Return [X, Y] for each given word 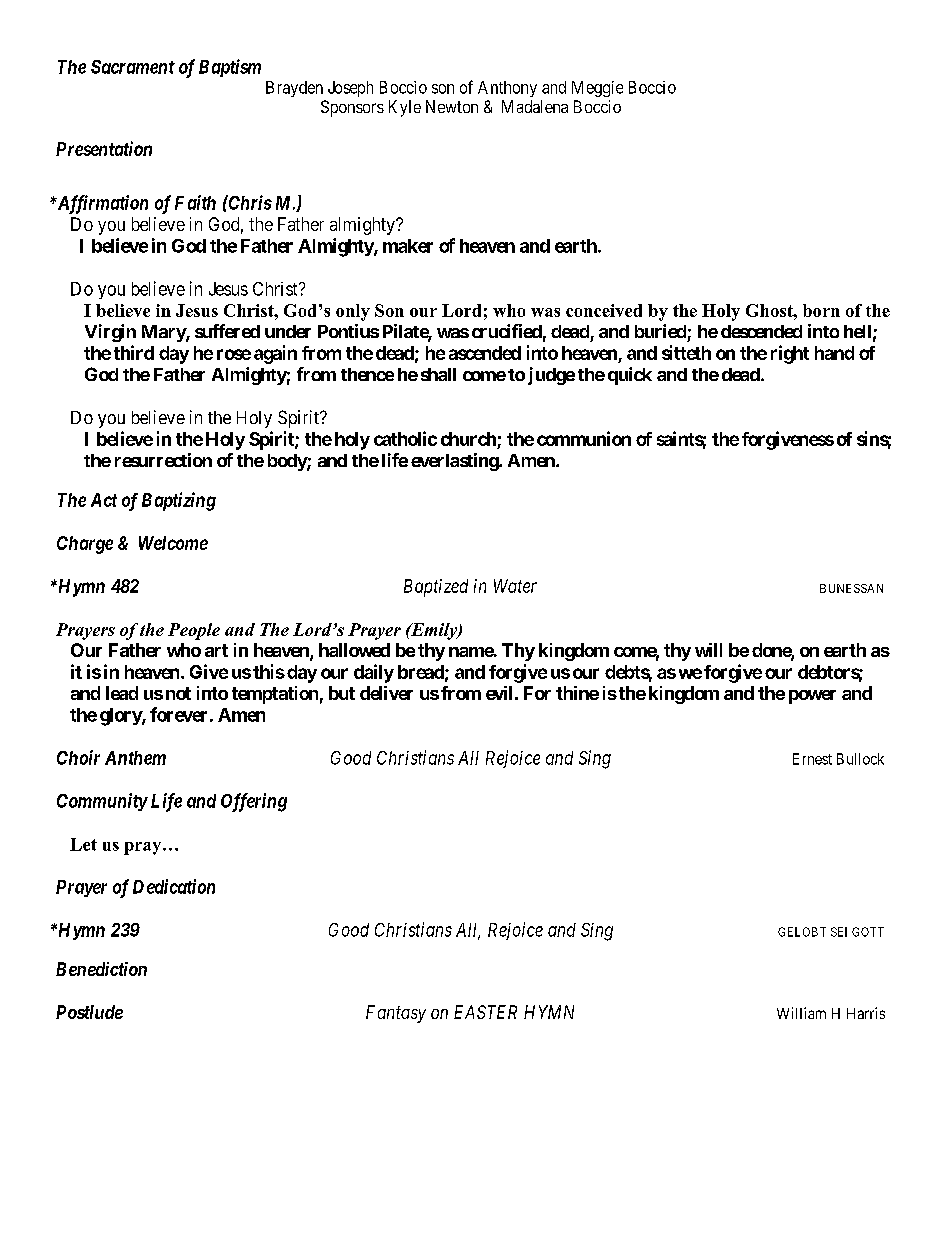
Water [515, 586]
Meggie [597, 89]
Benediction [101, 969]
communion [584, 438]
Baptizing [179, 501]
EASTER [485, 1012]
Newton [452, 106]
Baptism [230, 68]
